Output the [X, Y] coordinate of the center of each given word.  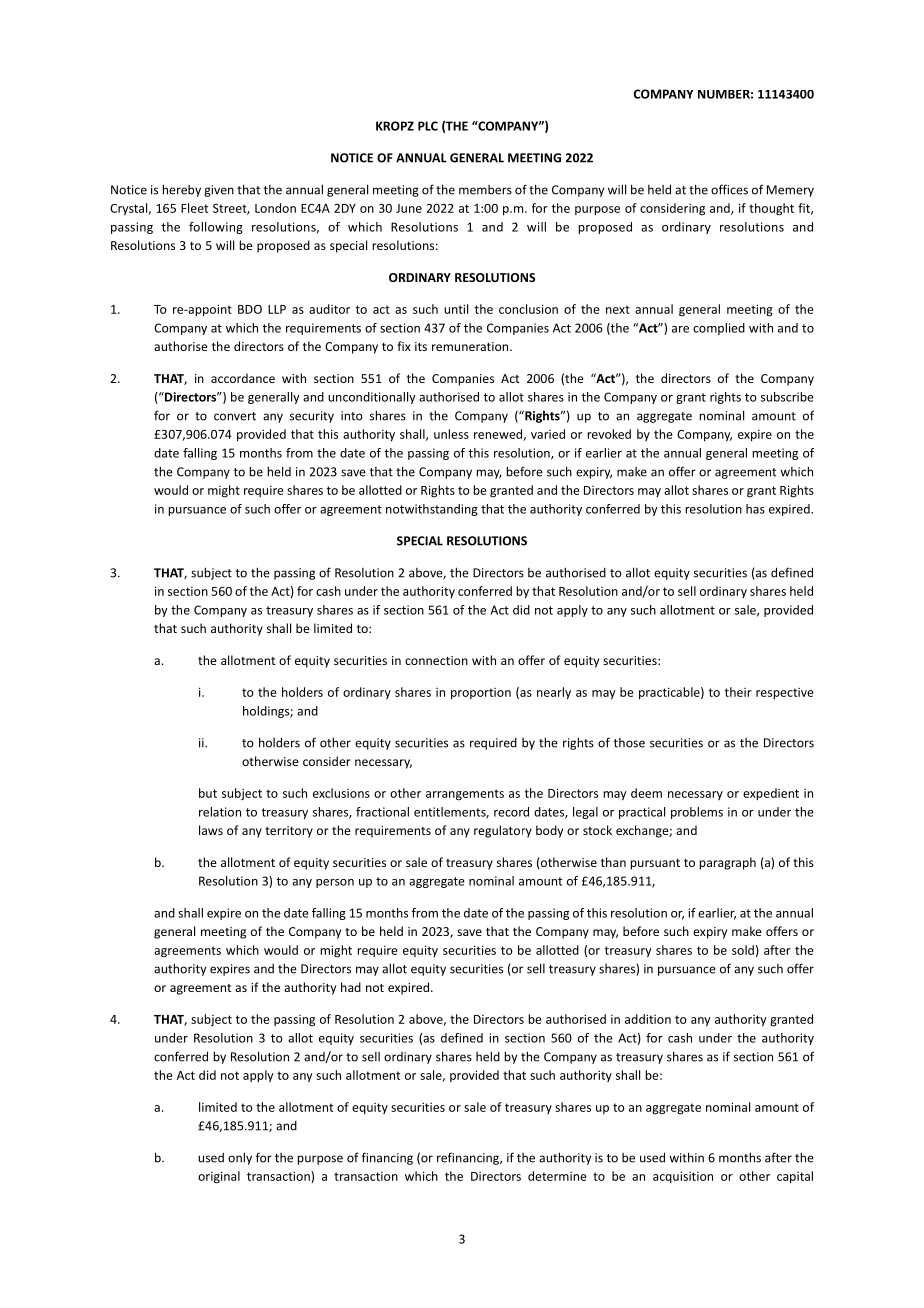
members [485, 190]
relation [220, 812]
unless [451, 434]
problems [697, 813]
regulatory [503, 831]
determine [557, 1176]
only [240, 1158]
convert [235, 416]
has [755, 509]
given [219, 191]
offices [729, 189]
